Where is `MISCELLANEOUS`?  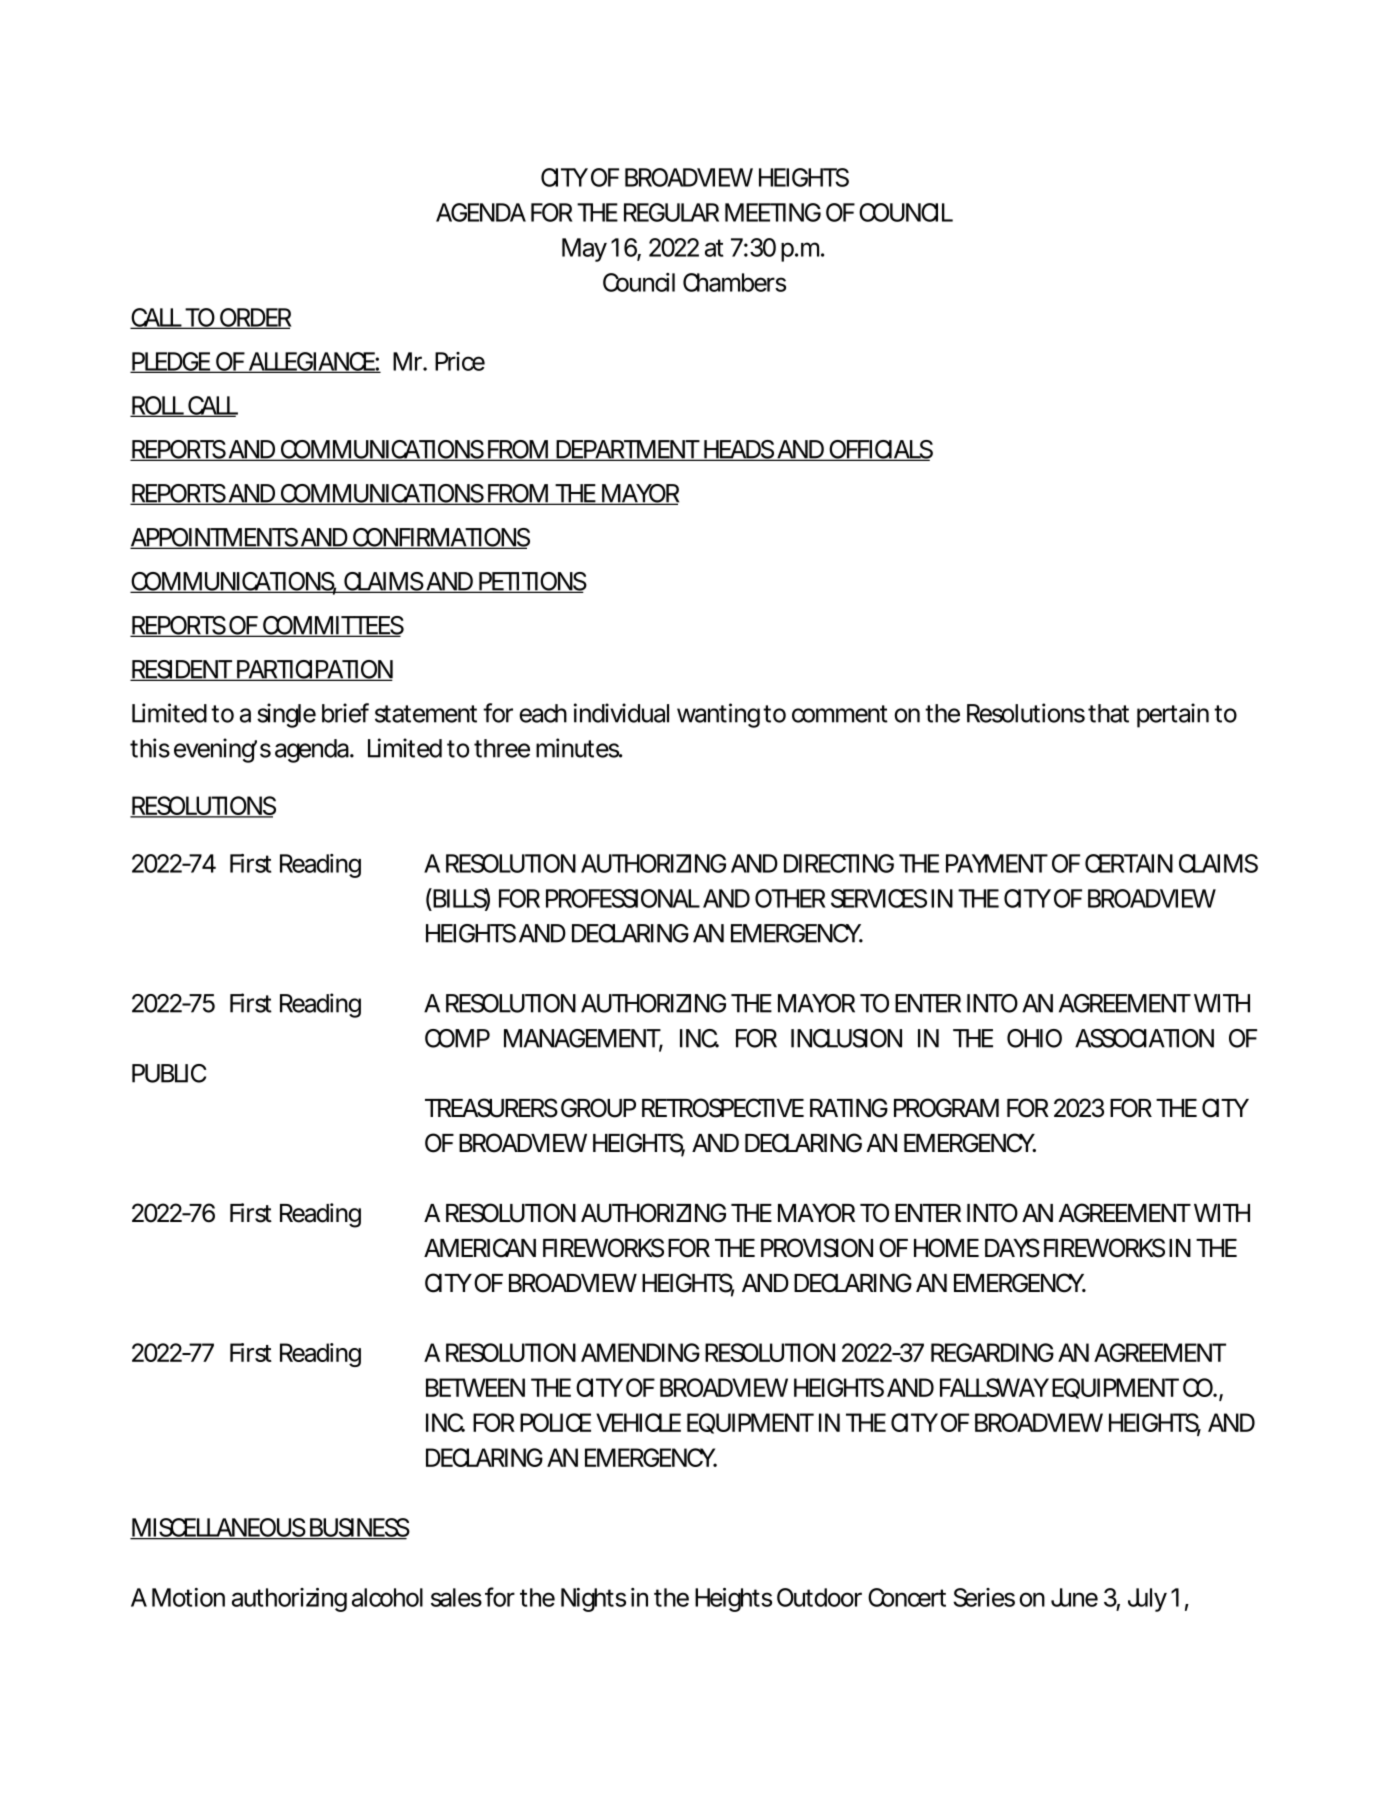 MISCELLANEOUS is located at coordinates (218, 1528).
